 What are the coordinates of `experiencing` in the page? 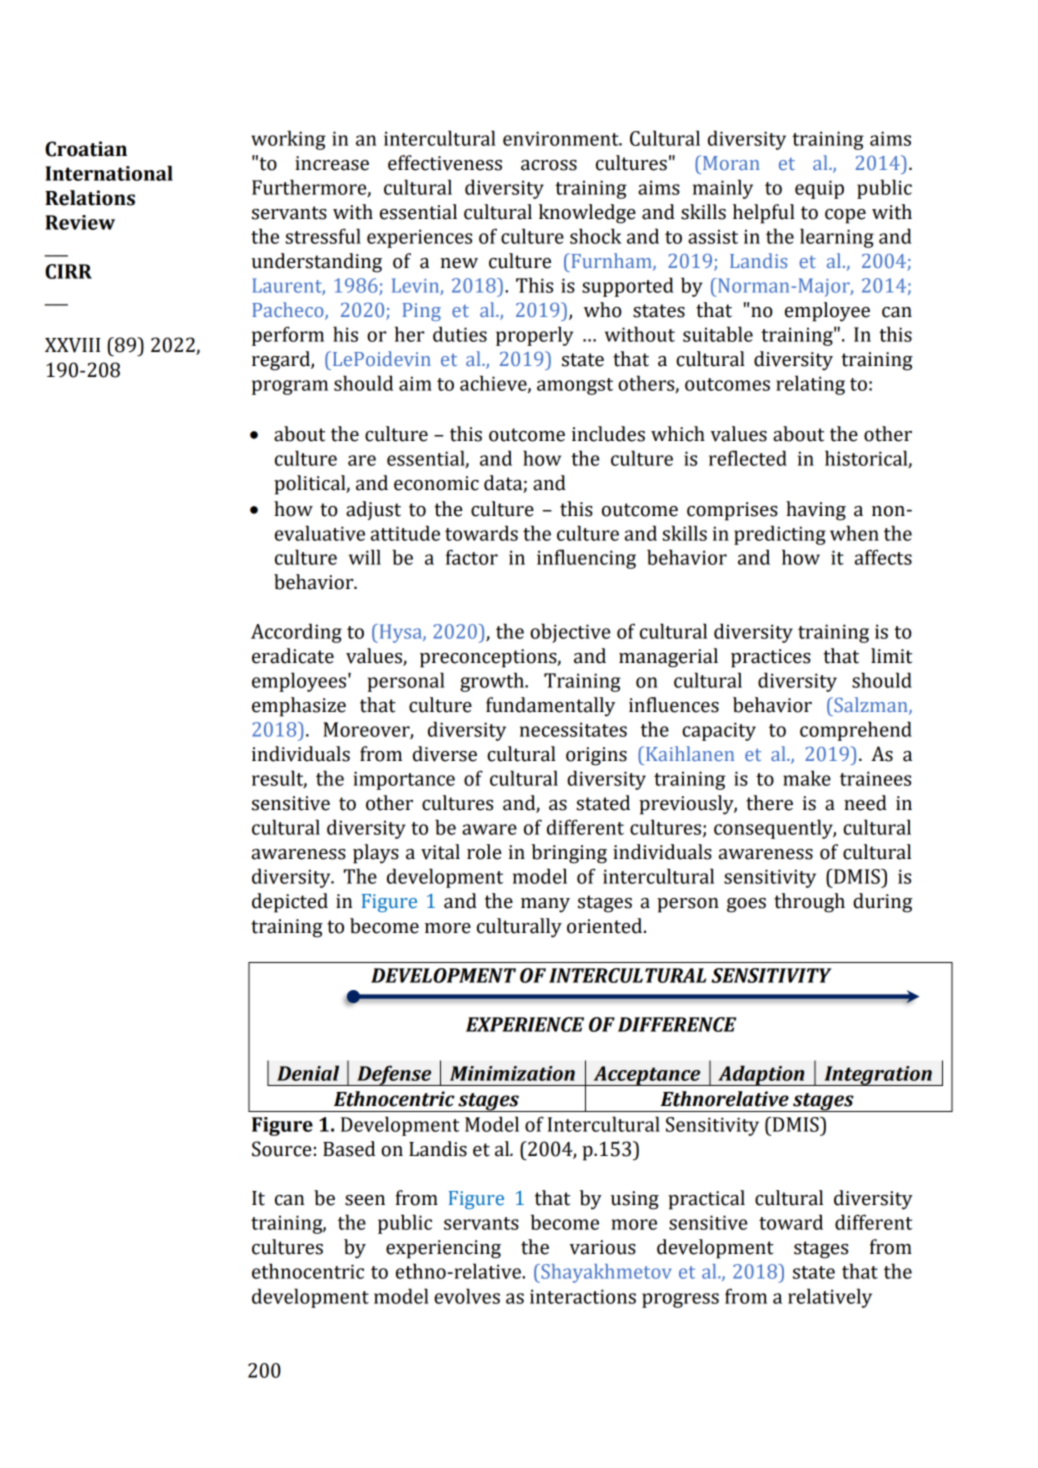 It's located at (443, 1249).
